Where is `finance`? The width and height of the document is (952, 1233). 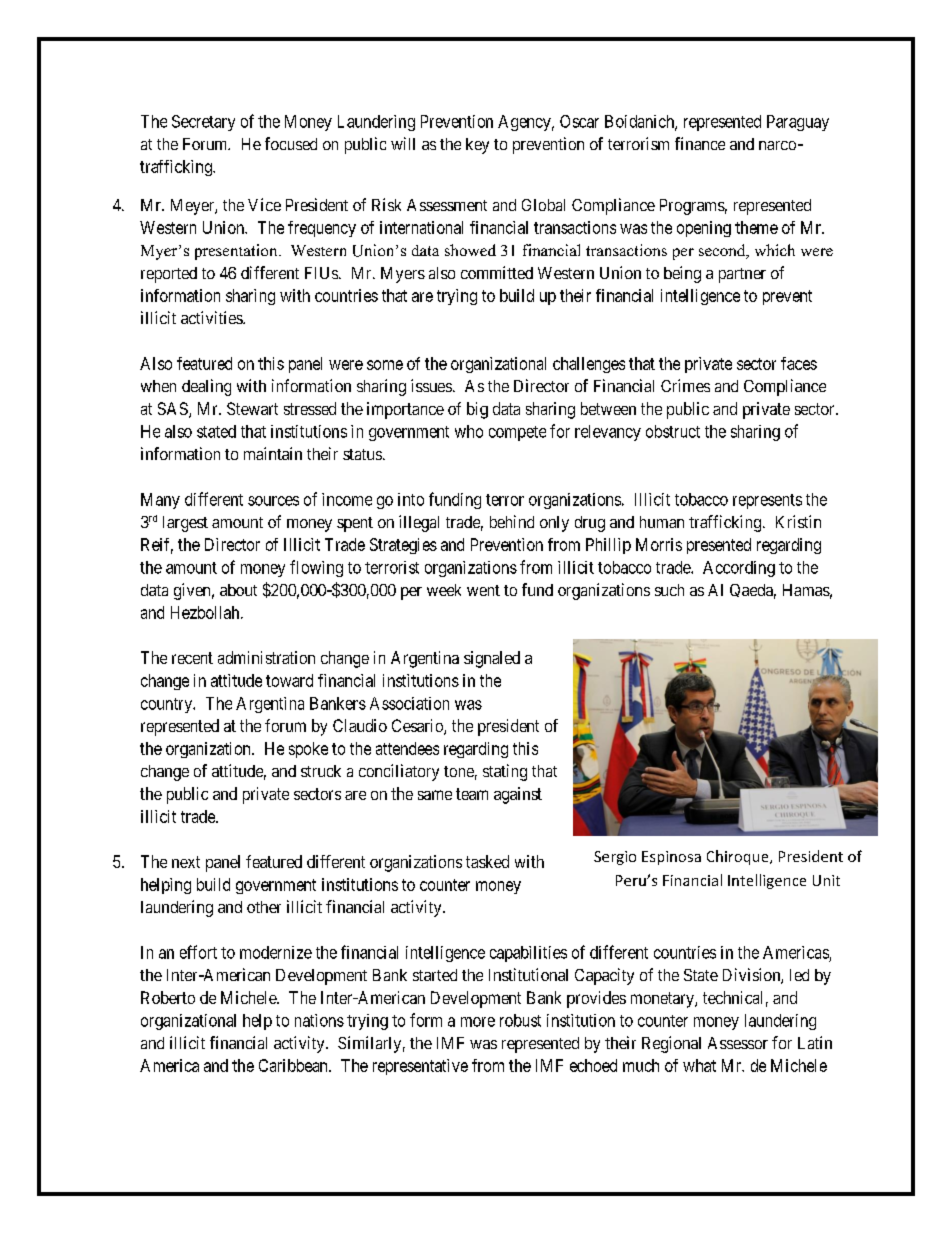
finance is located at coordinates (700, 143).
